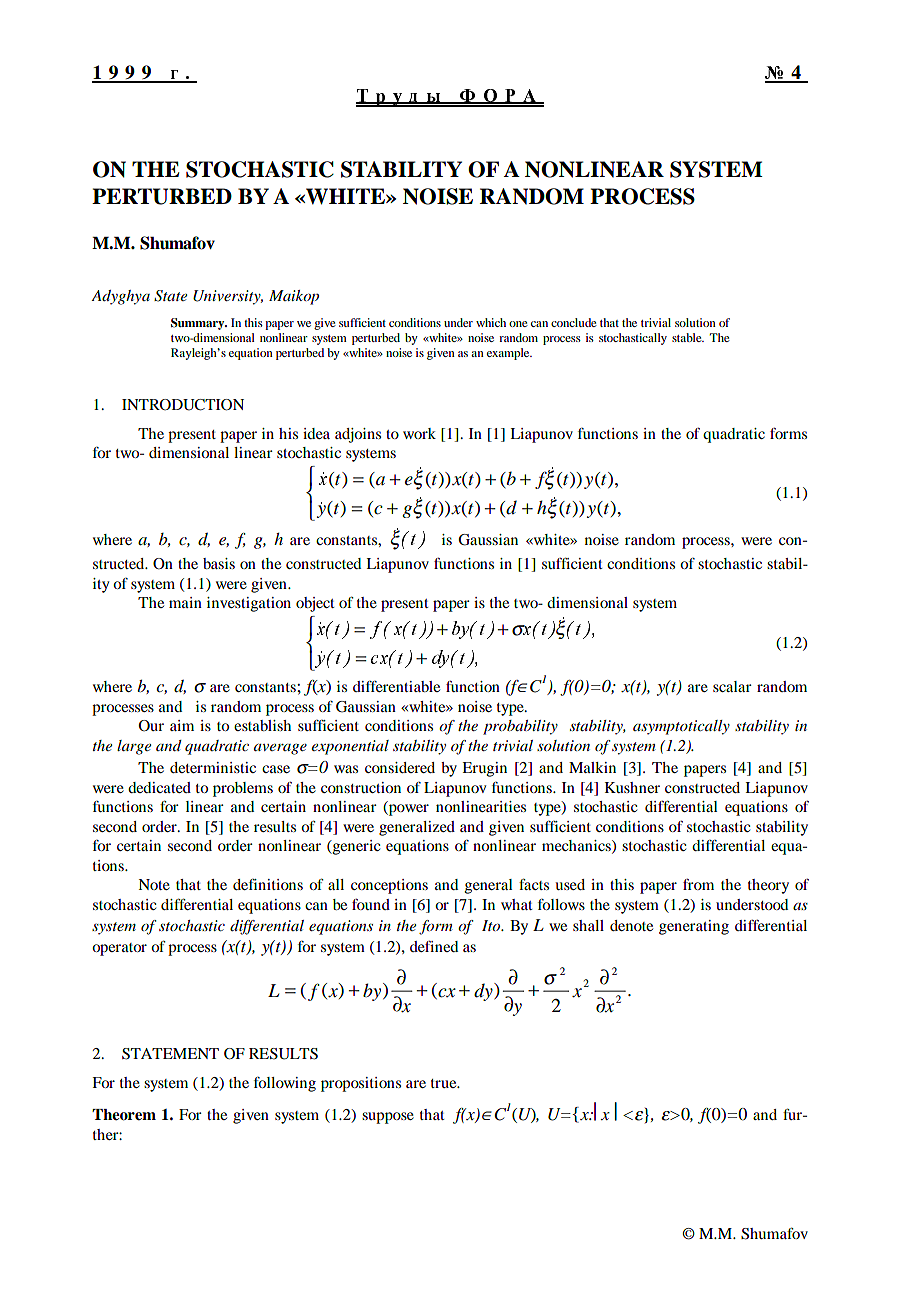  I want to click on operator, so click(119, 949).
